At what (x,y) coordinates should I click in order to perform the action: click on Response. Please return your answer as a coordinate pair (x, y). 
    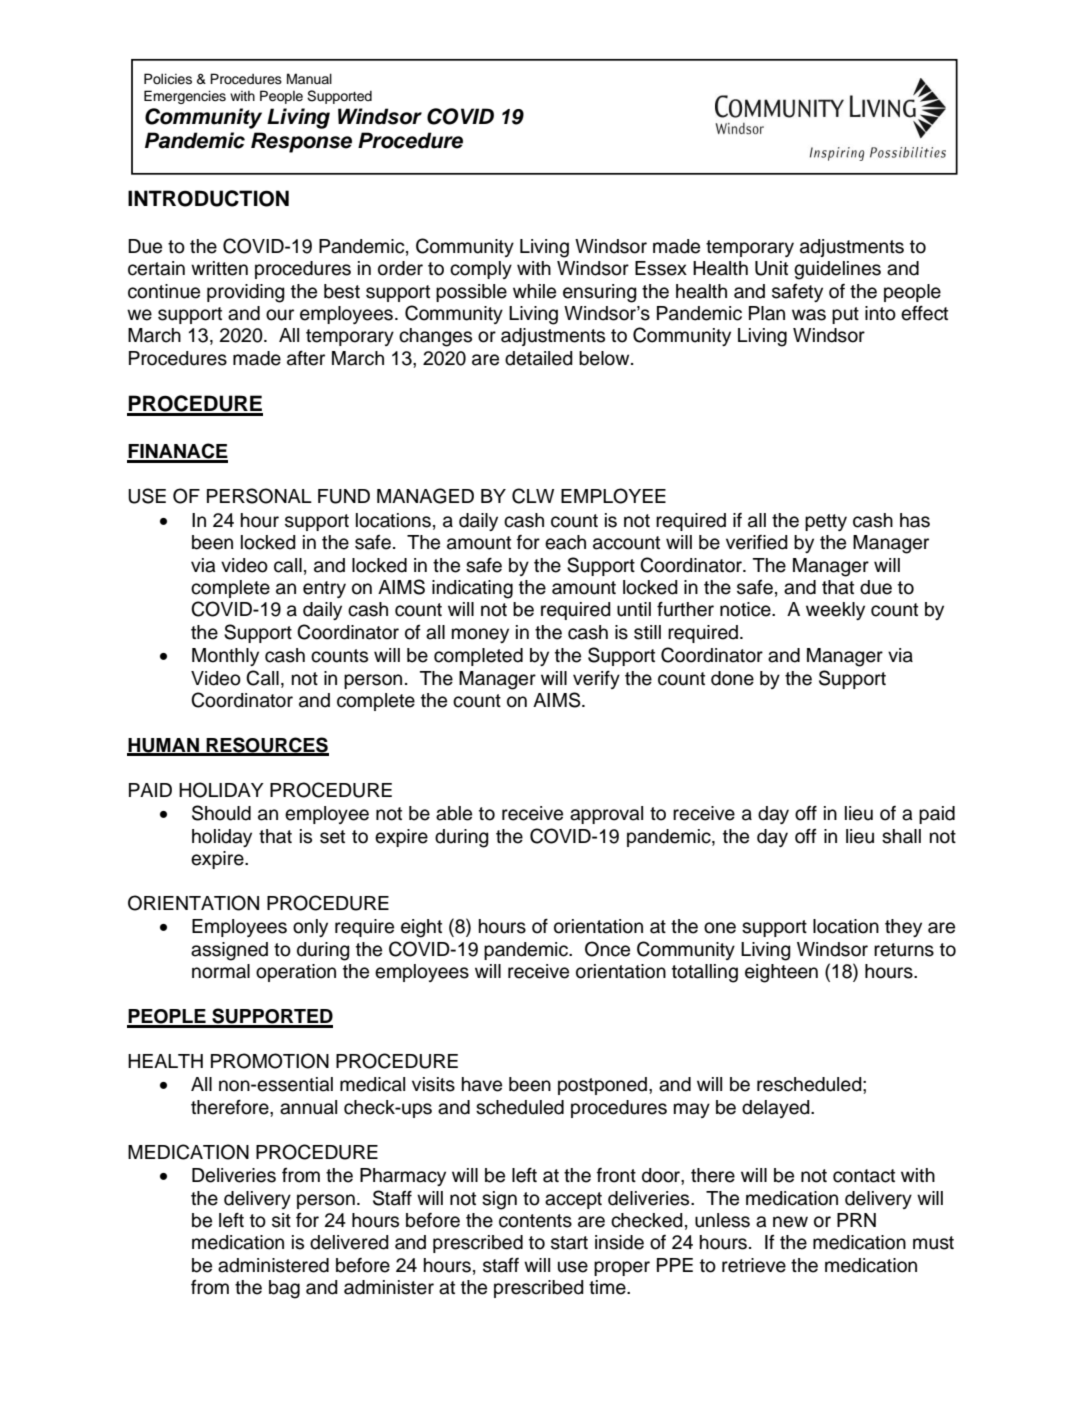
    Looking at the image, I should click on (301, 142).
